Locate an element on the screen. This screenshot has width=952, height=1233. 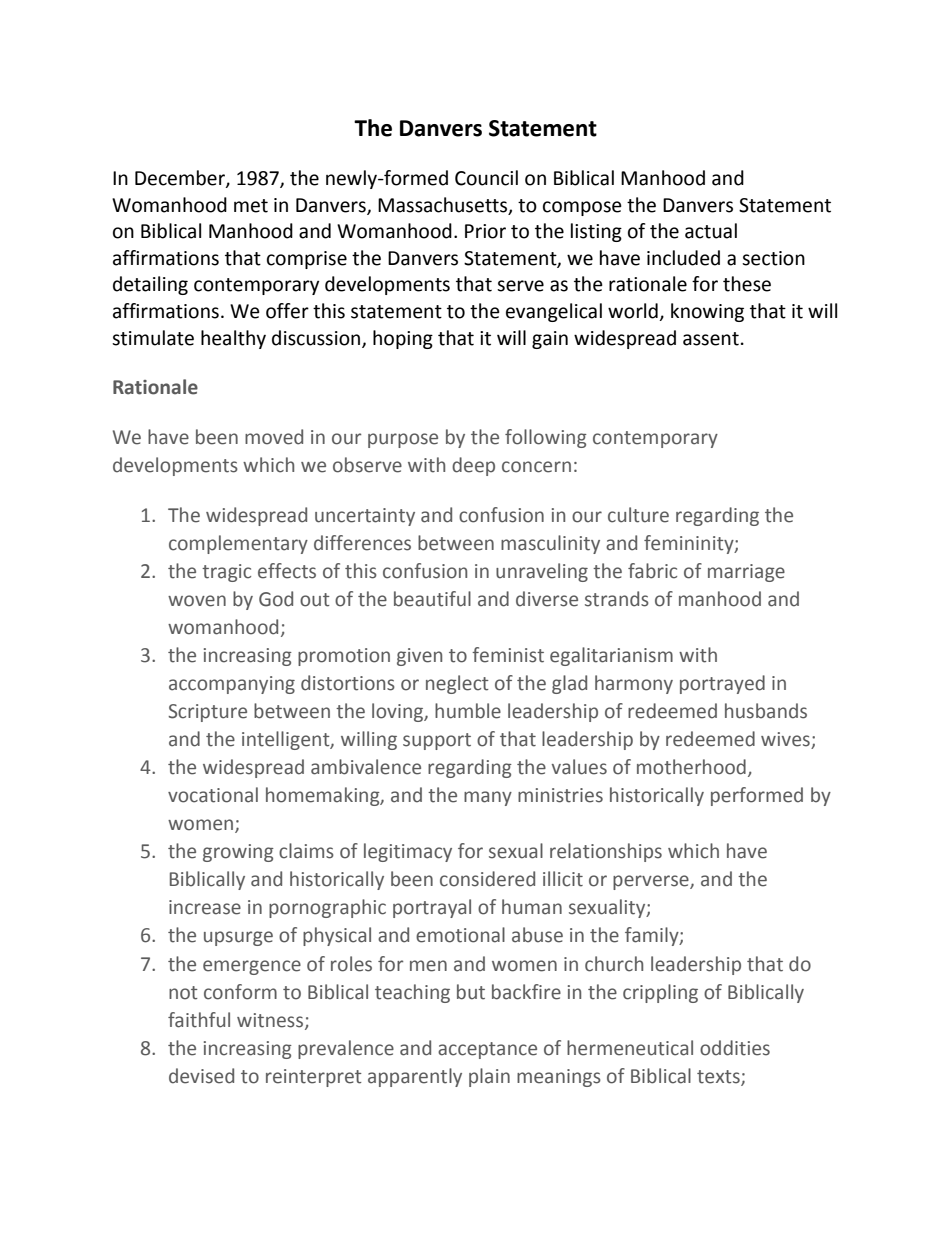
complementary is located at coordinates (238, 544).
